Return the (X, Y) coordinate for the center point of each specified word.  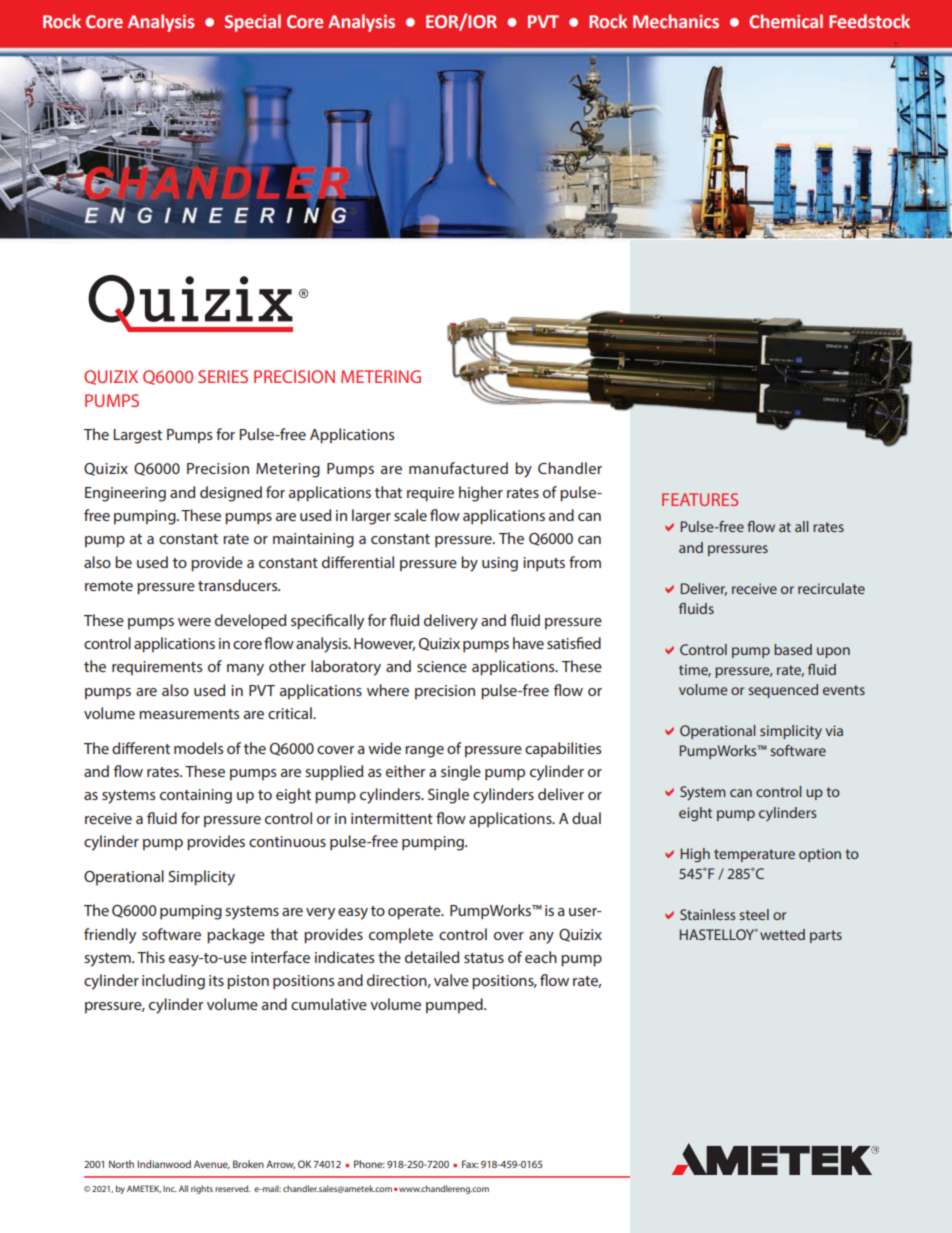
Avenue (212, 1164)
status (484, 958)
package (236, 936)
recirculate (831, 588)
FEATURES (700, 499)
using (500, 564)
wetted (782, 934)
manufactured (458, 468)
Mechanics (676, 21)
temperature (754, 855)
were (194, 622)
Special (253, 23)
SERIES (223, 376)
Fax (470, 1164)
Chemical (786, 21)
